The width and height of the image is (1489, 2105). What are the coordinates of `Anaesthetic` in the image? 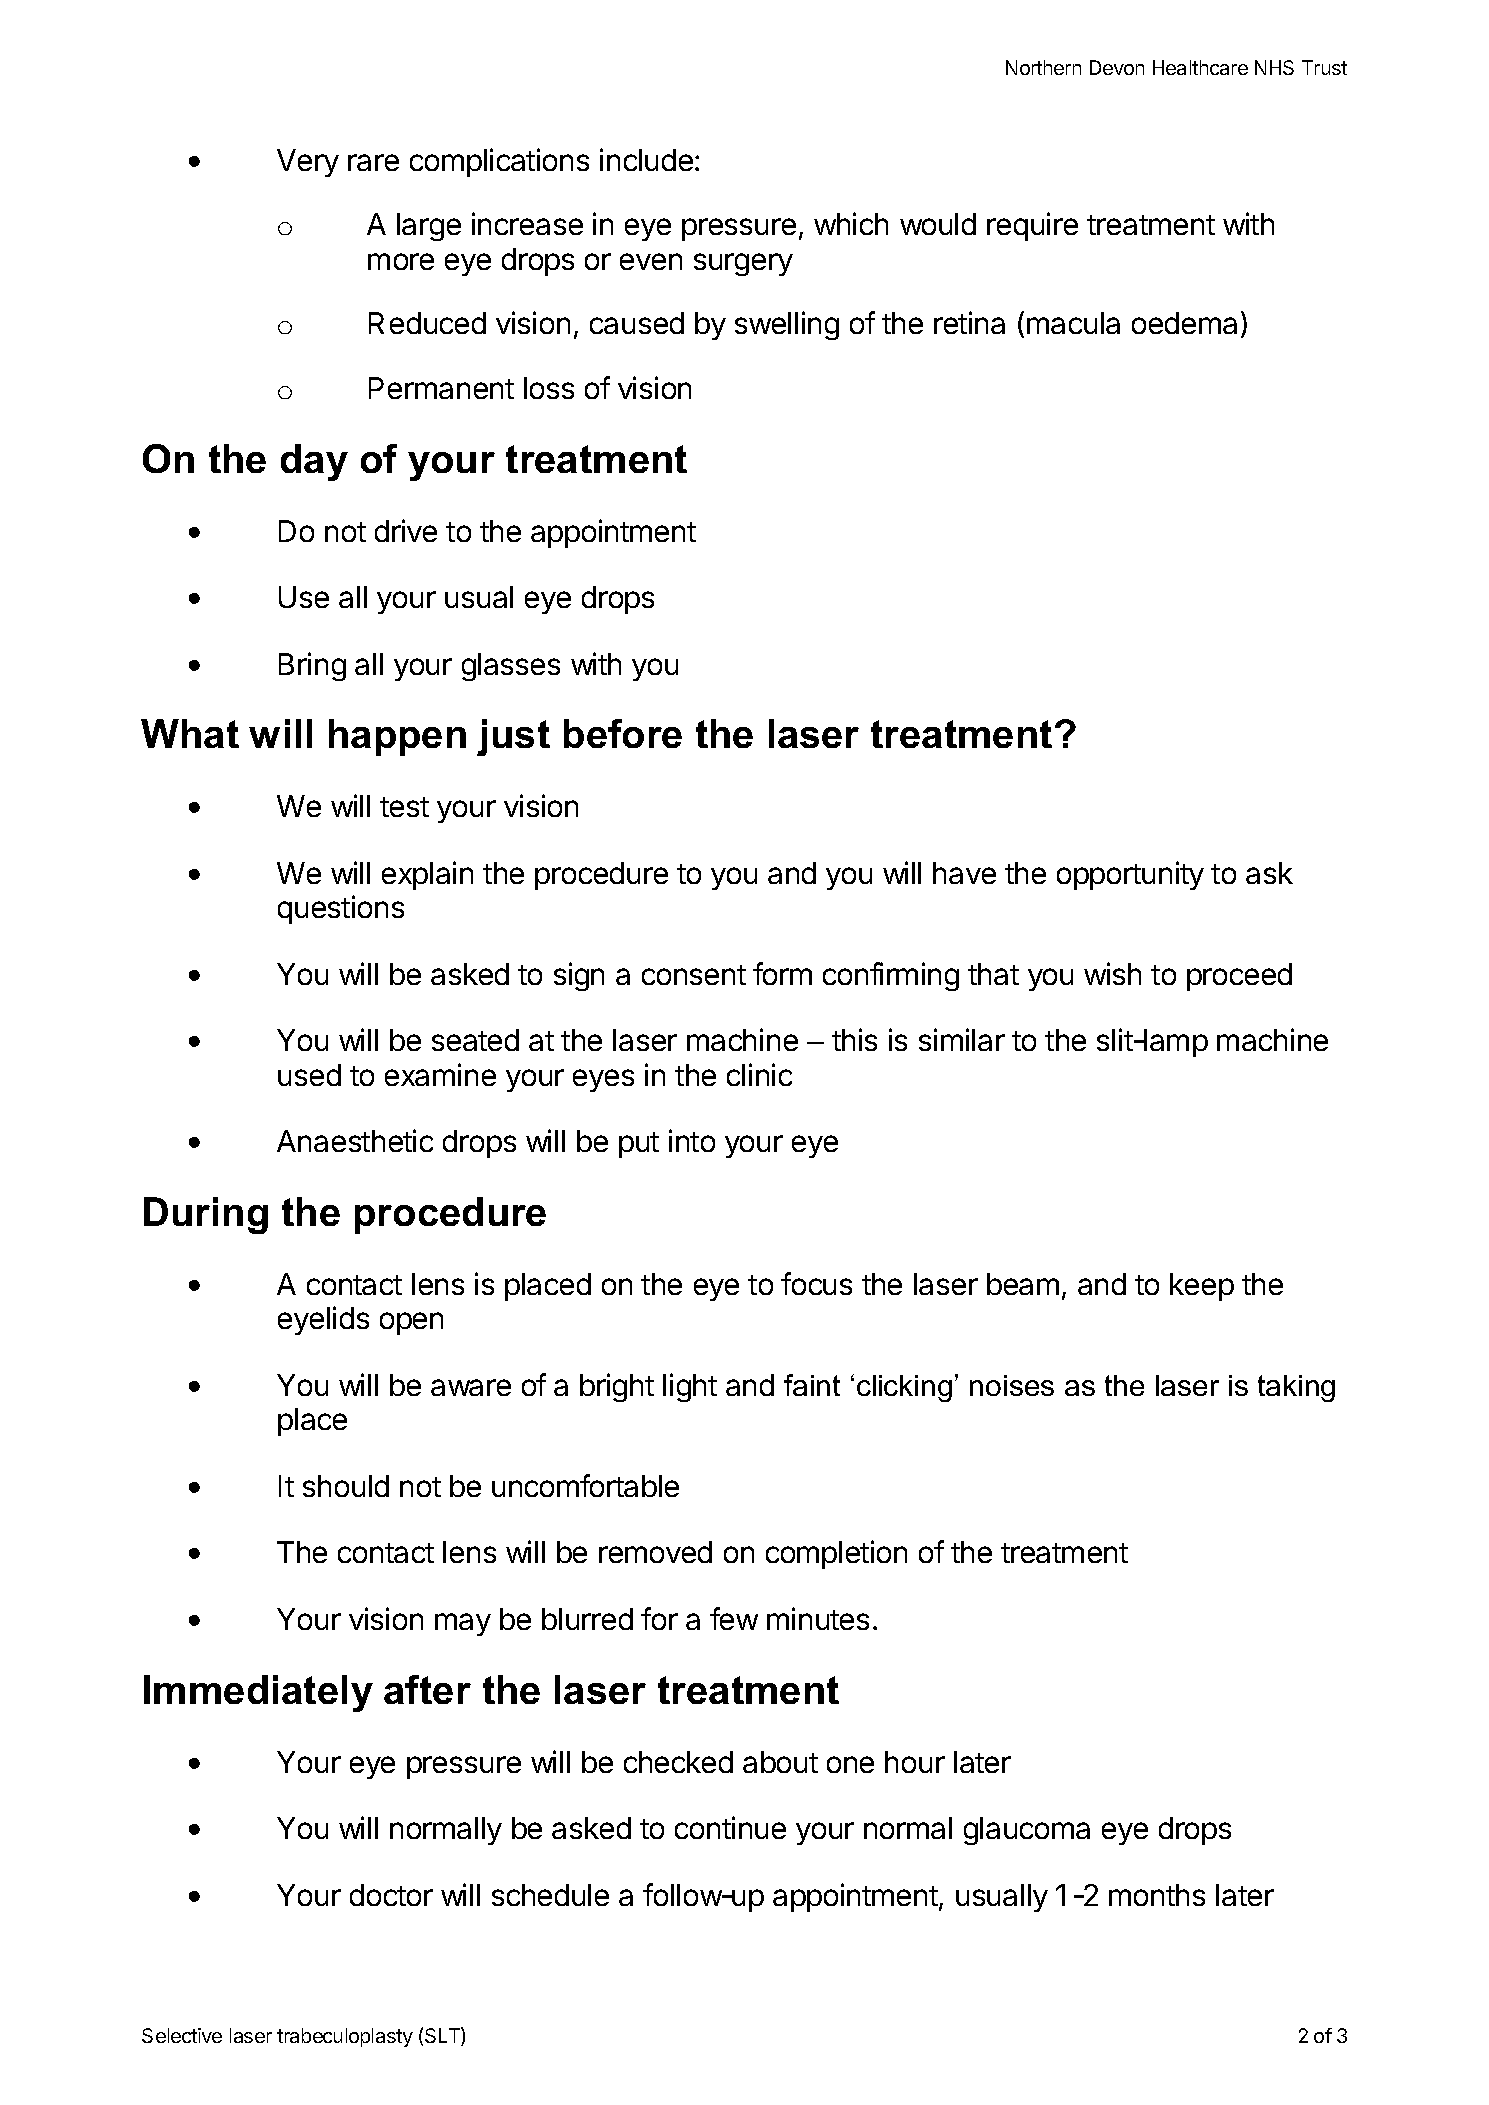 It's located at (355, 1140).
